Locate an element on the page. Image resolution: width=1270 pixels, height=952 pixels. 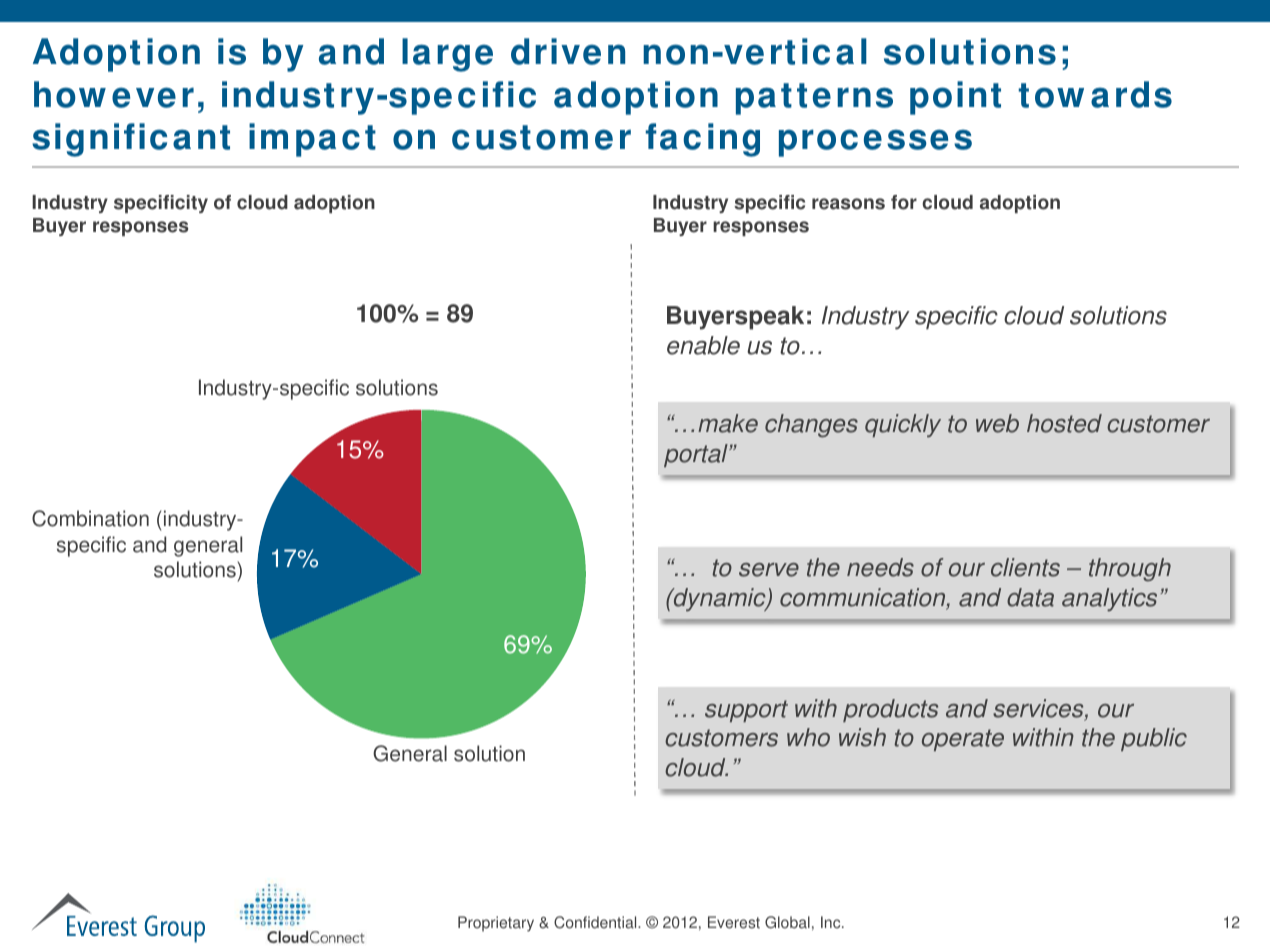
portal is located at coordinates (697, 455).
